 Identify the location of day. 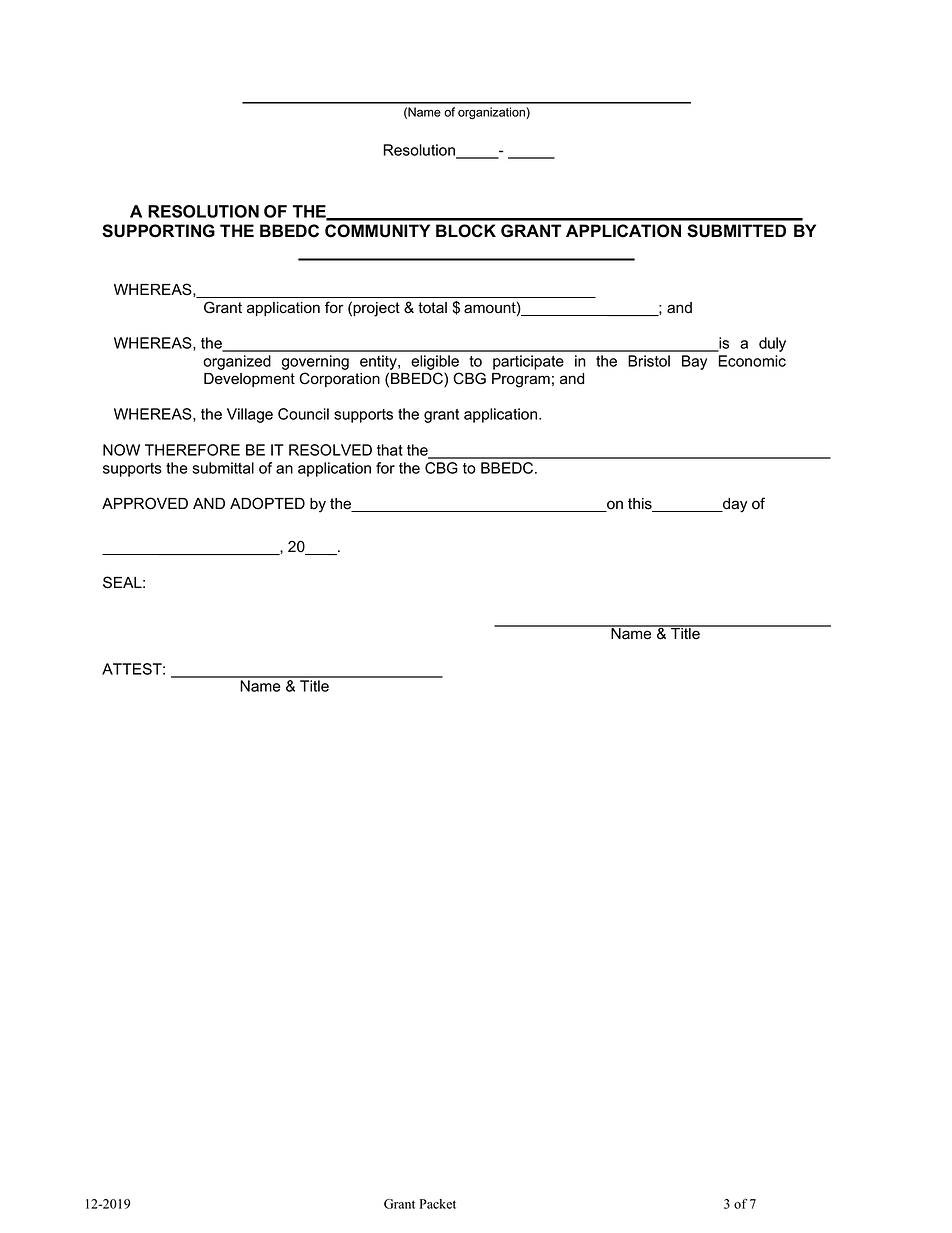
(734, 505).
